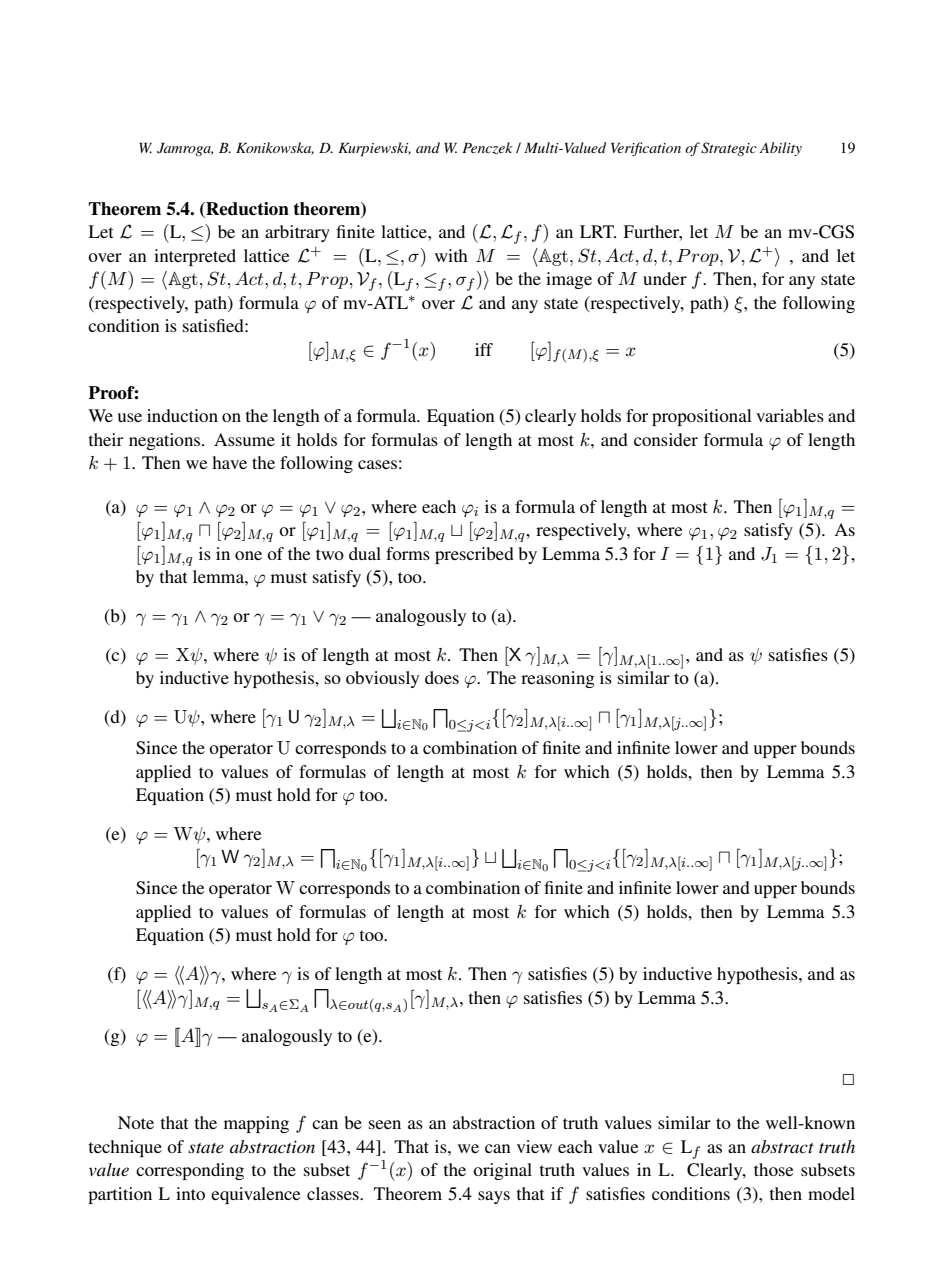  Describe the element at coordinates (246, 209) in the screenshot. I see `Reduction` at that location.
